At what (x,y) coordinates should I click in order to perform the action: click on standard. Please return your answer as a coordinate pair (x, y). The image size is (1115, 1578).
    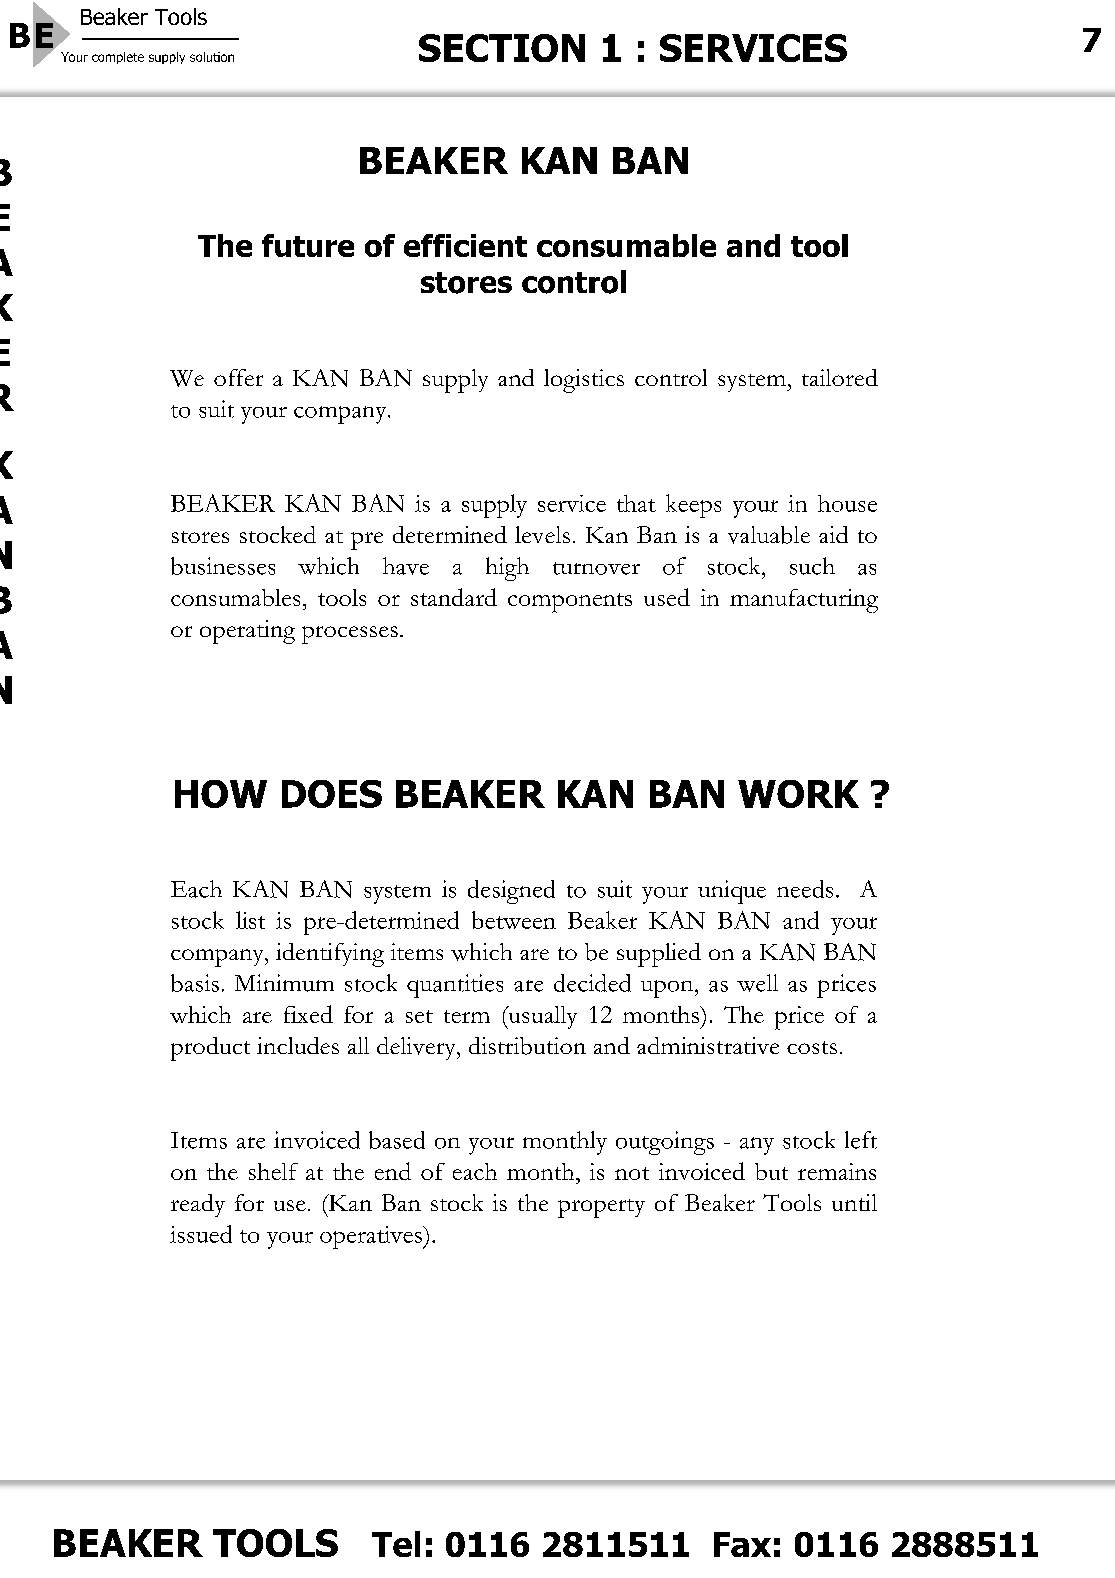
    Looking at the image, I should click on (454, 597).
